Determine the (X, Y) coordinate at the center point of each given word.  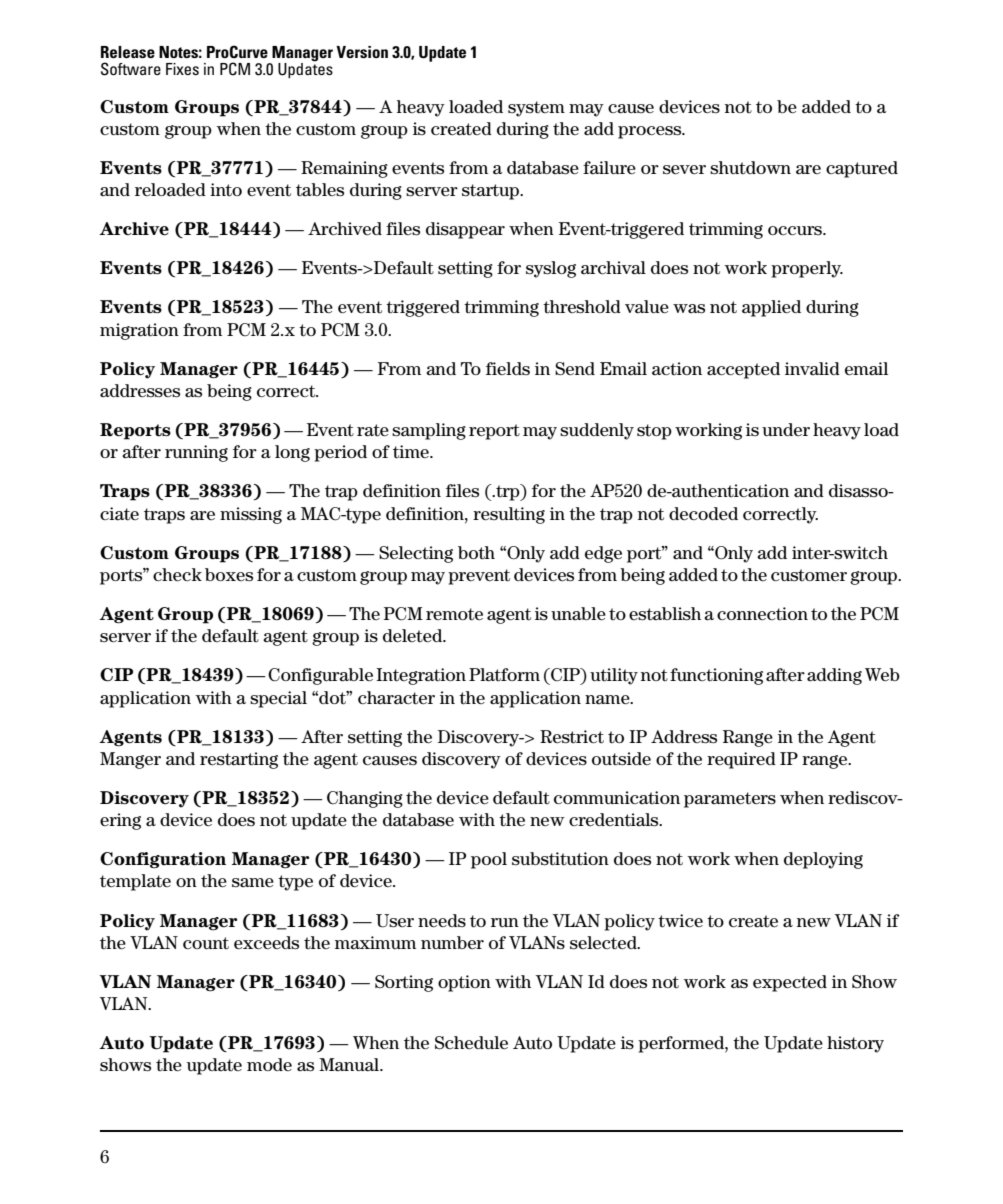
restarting (239, 760)
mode (269, 1064)
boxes (229, 575)
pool (489, 860)
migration (139, 331)
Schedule (471, 1043)
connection (762, 614)
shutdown (750, 168)
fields (508, 369)
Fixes (182, 69)
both (476, 553)
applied (771, 308)
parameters (730, 800)
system (536, 109)
